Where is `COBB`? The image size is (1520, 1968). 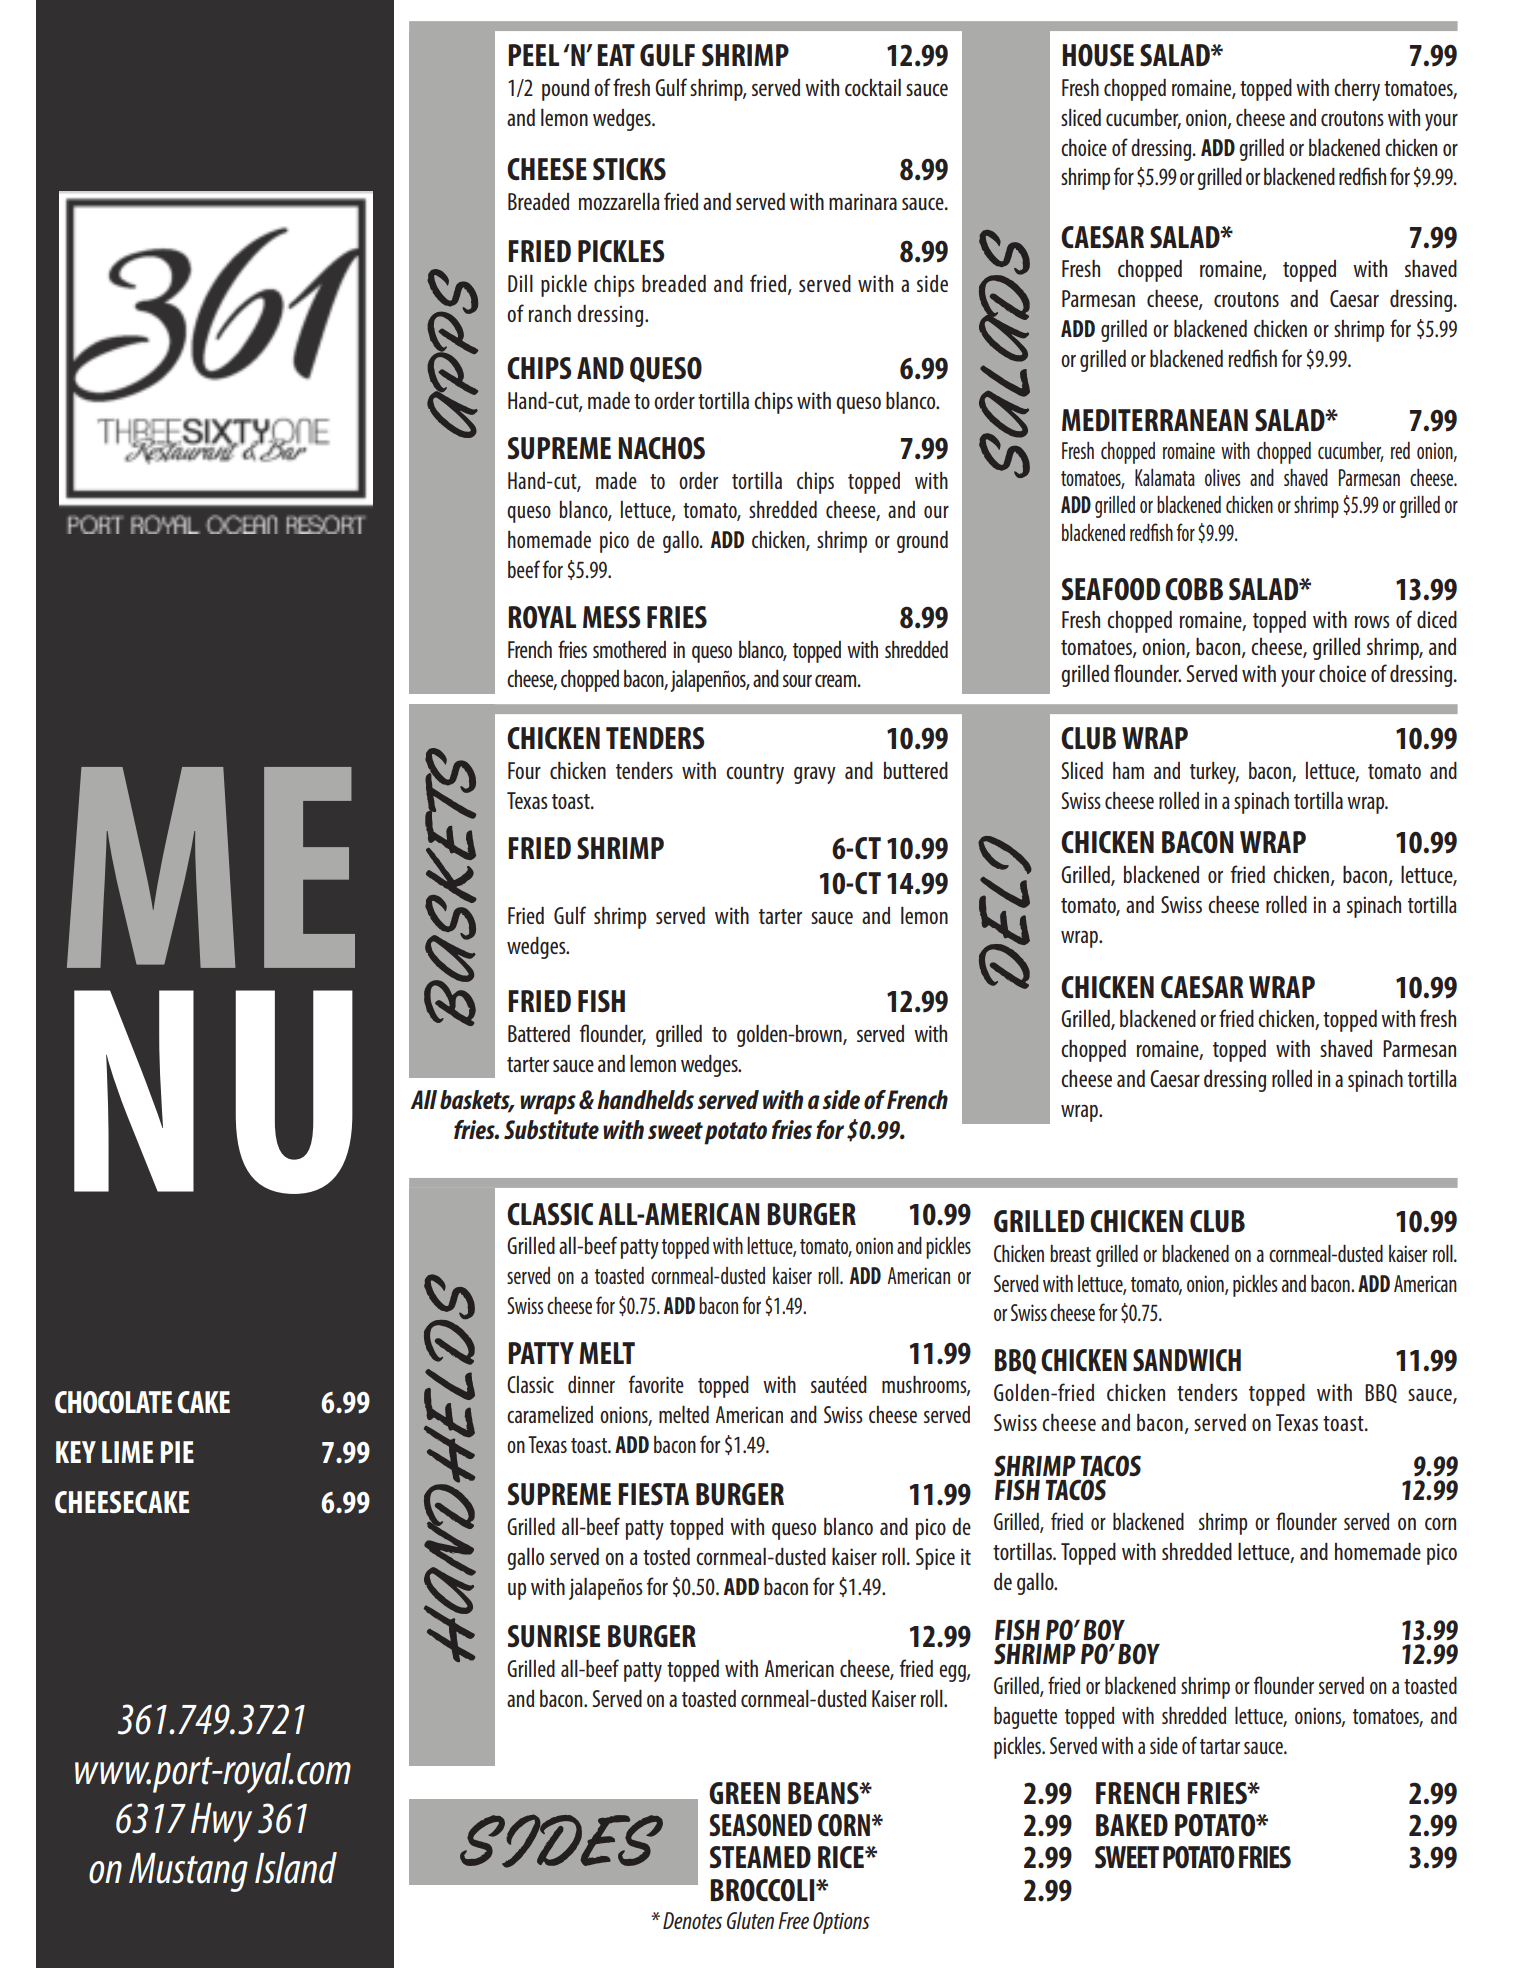
COBB is located at coordinates (1194, 589).
